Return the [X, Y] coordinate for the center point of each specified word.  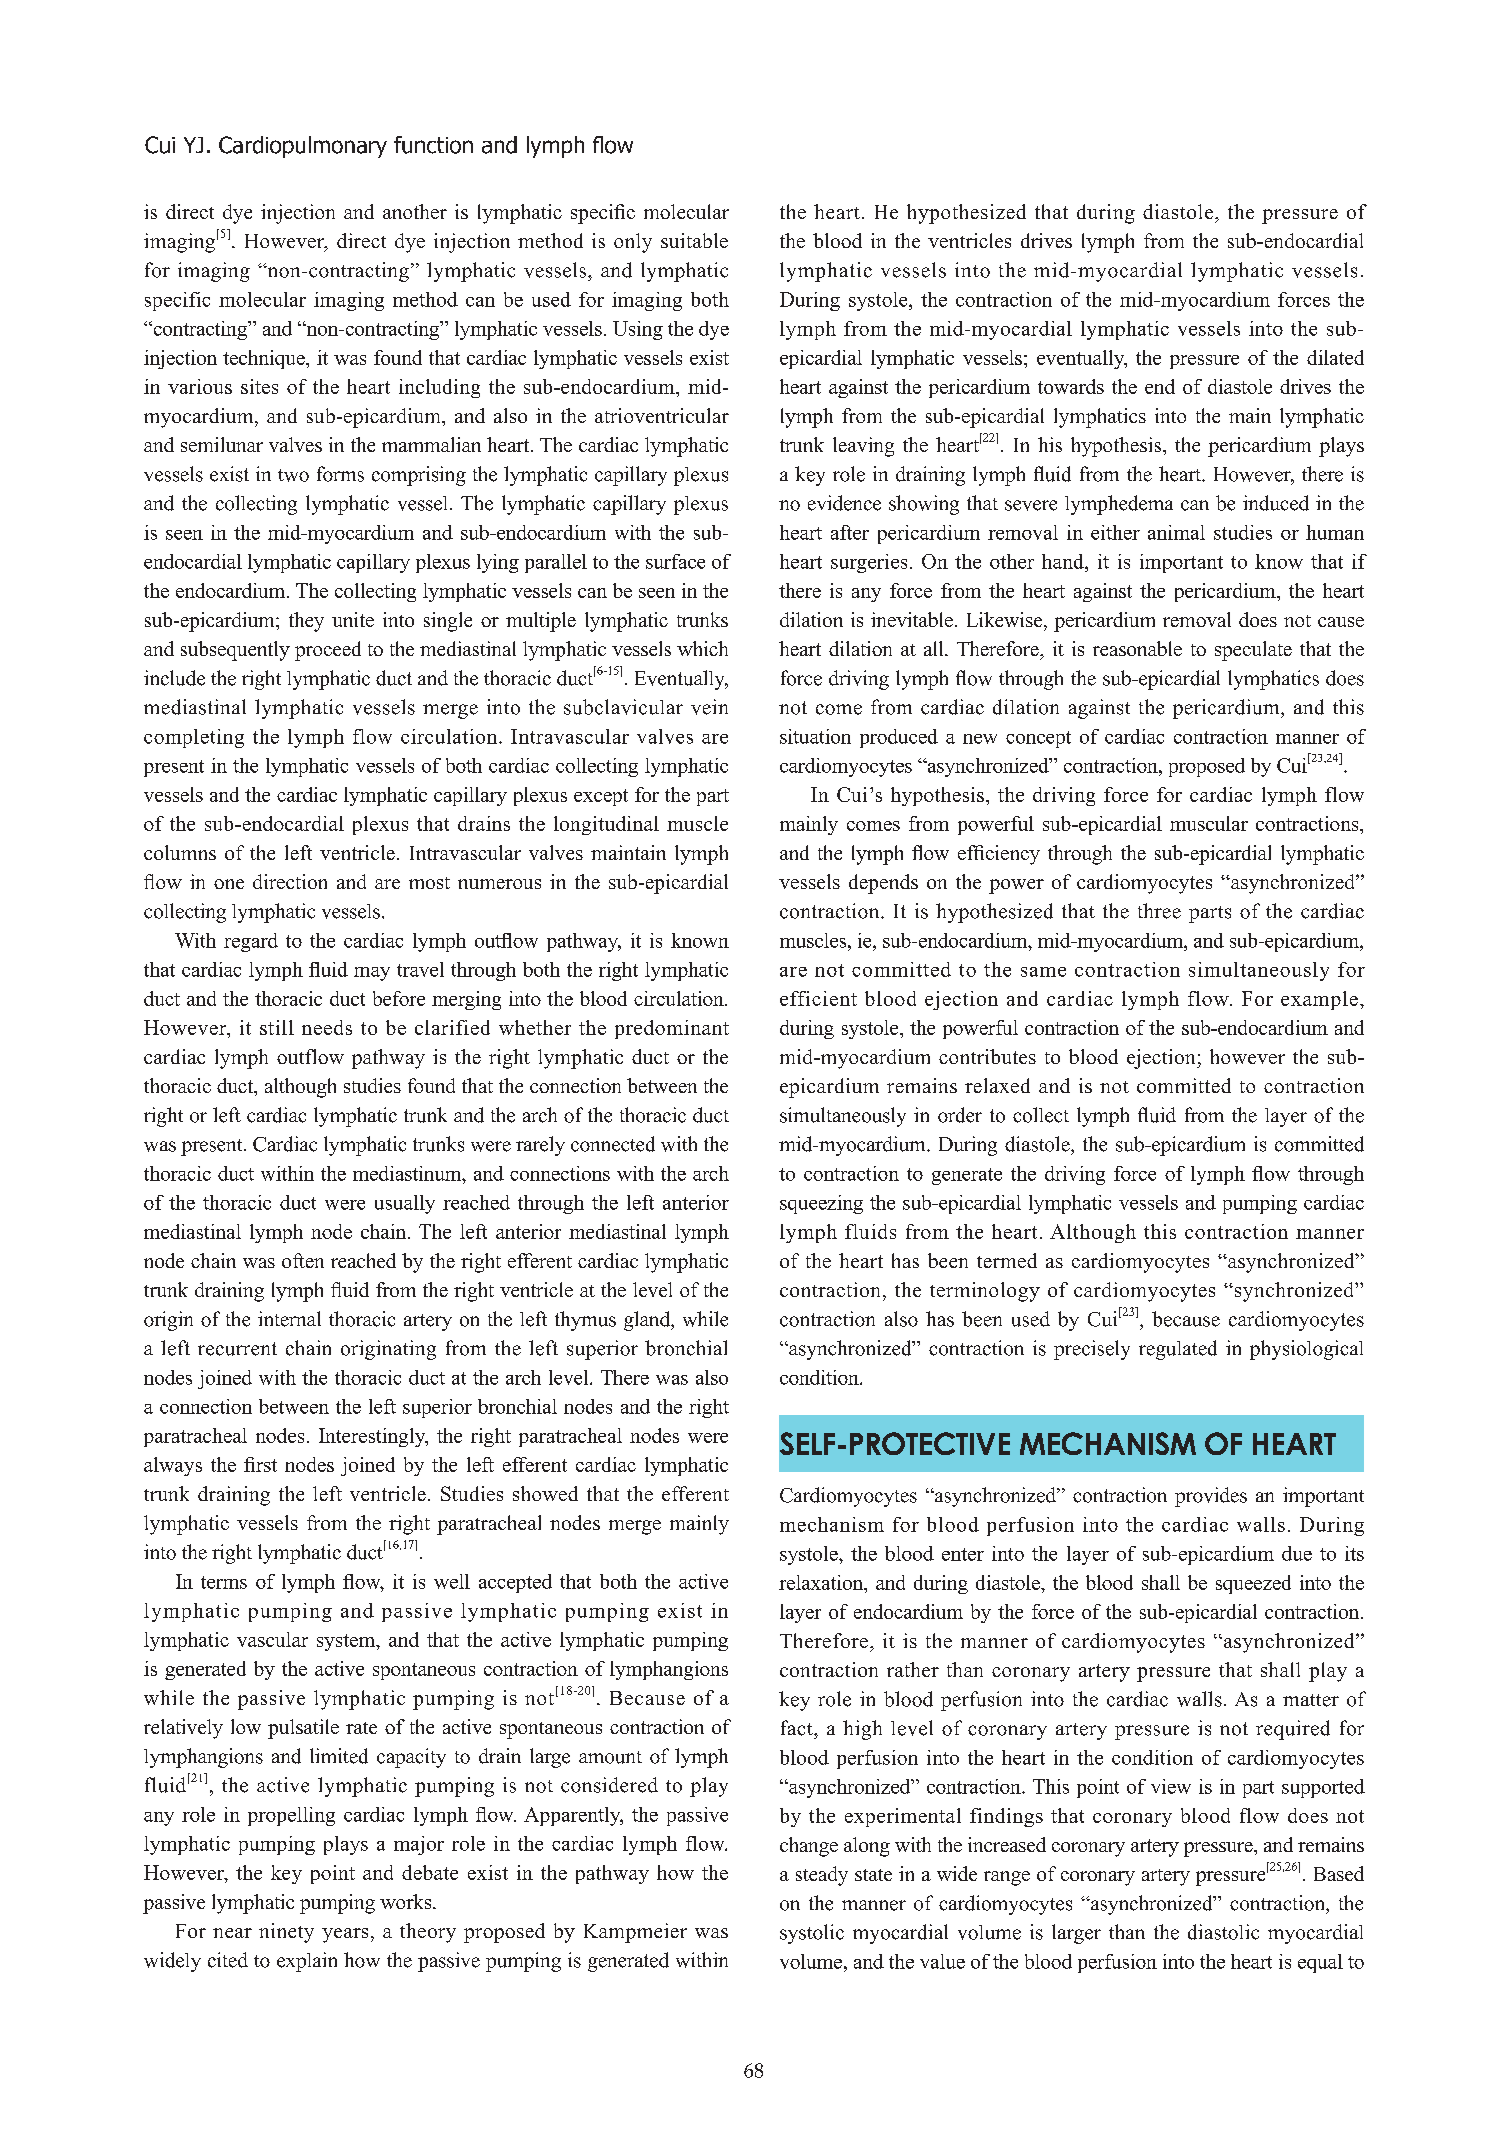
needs [327, 1027]
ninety [286, 1933]
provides [1211, 1497]
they [306, 622]
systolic [812, 1934]
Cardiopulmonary [303, 147]
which [702, 648]
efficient [818, 998]
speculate [1253, 651]
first [260, 1464]
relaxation [822, 1582]
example [1319, 1000]
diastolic [1223, 1932]
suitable [694, 240]
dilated [1335, 357]
